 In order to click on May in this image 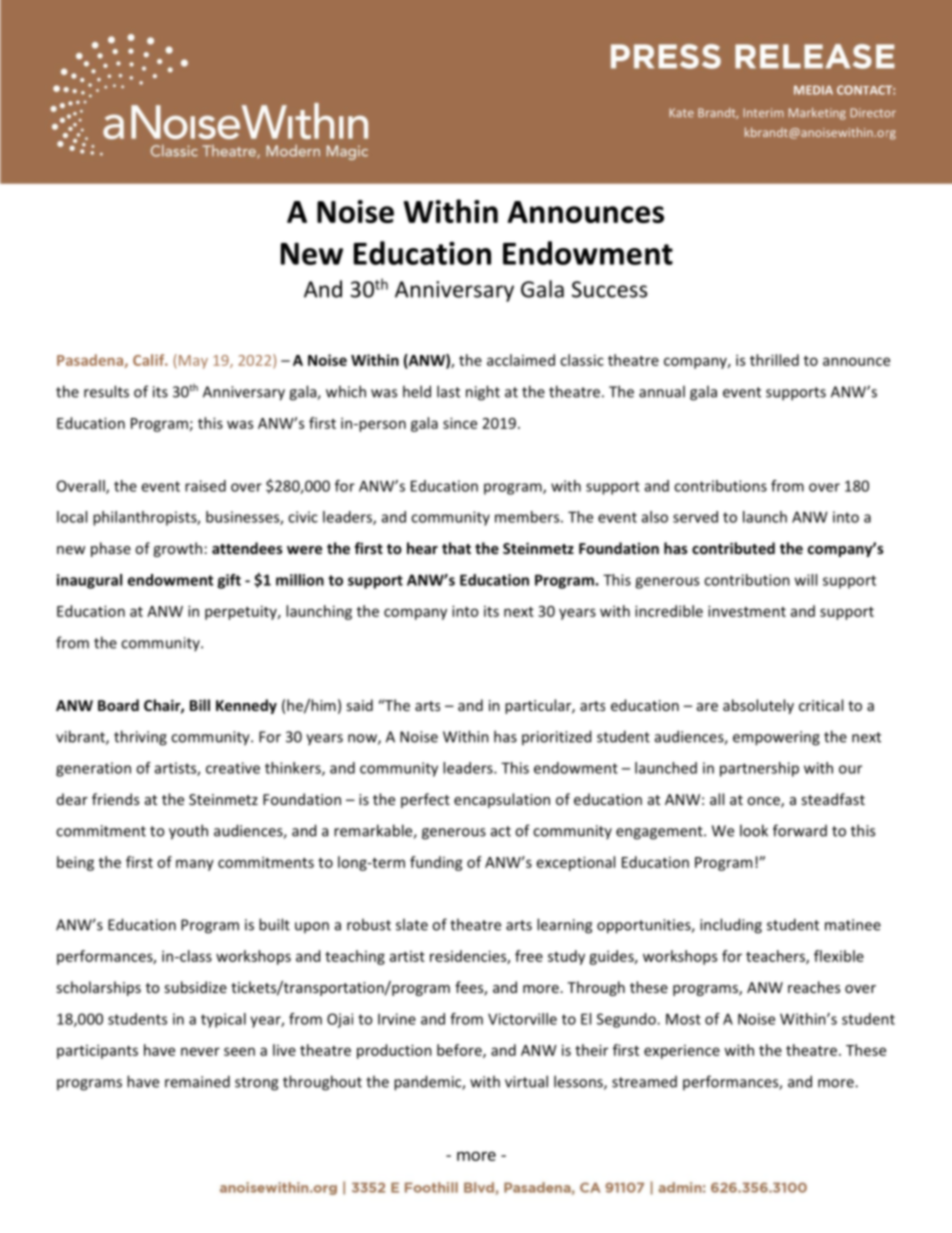, I will do `click(193, 362)`.
